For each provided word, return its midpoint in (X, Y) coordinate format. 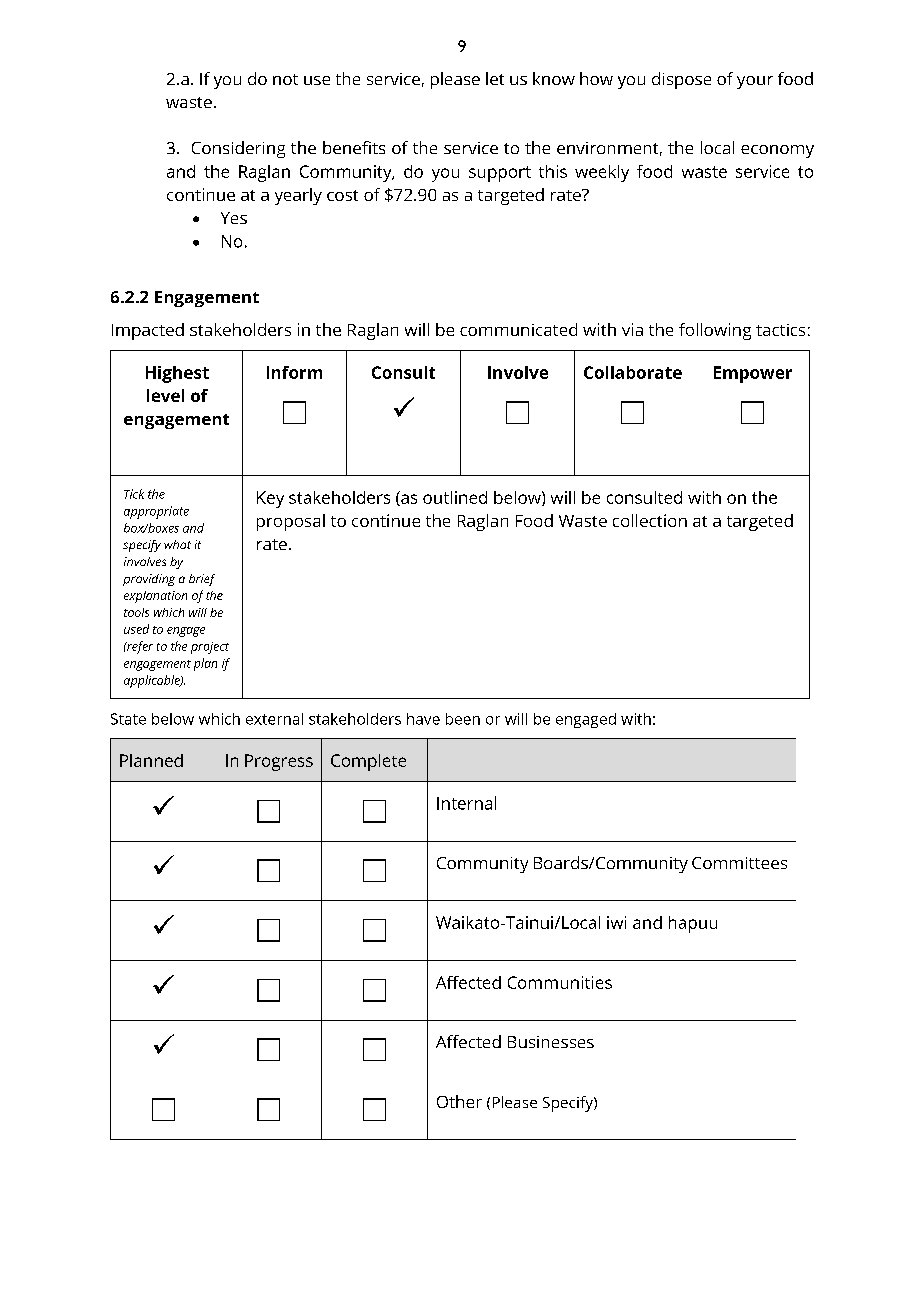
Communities (560, 982)
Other (459, 1101)
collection (650, 520)
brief (202, 580)
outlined (455, 497)
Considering (238, 149)
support (500, 174)
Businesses (551, 1042)
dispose (681, 80)
